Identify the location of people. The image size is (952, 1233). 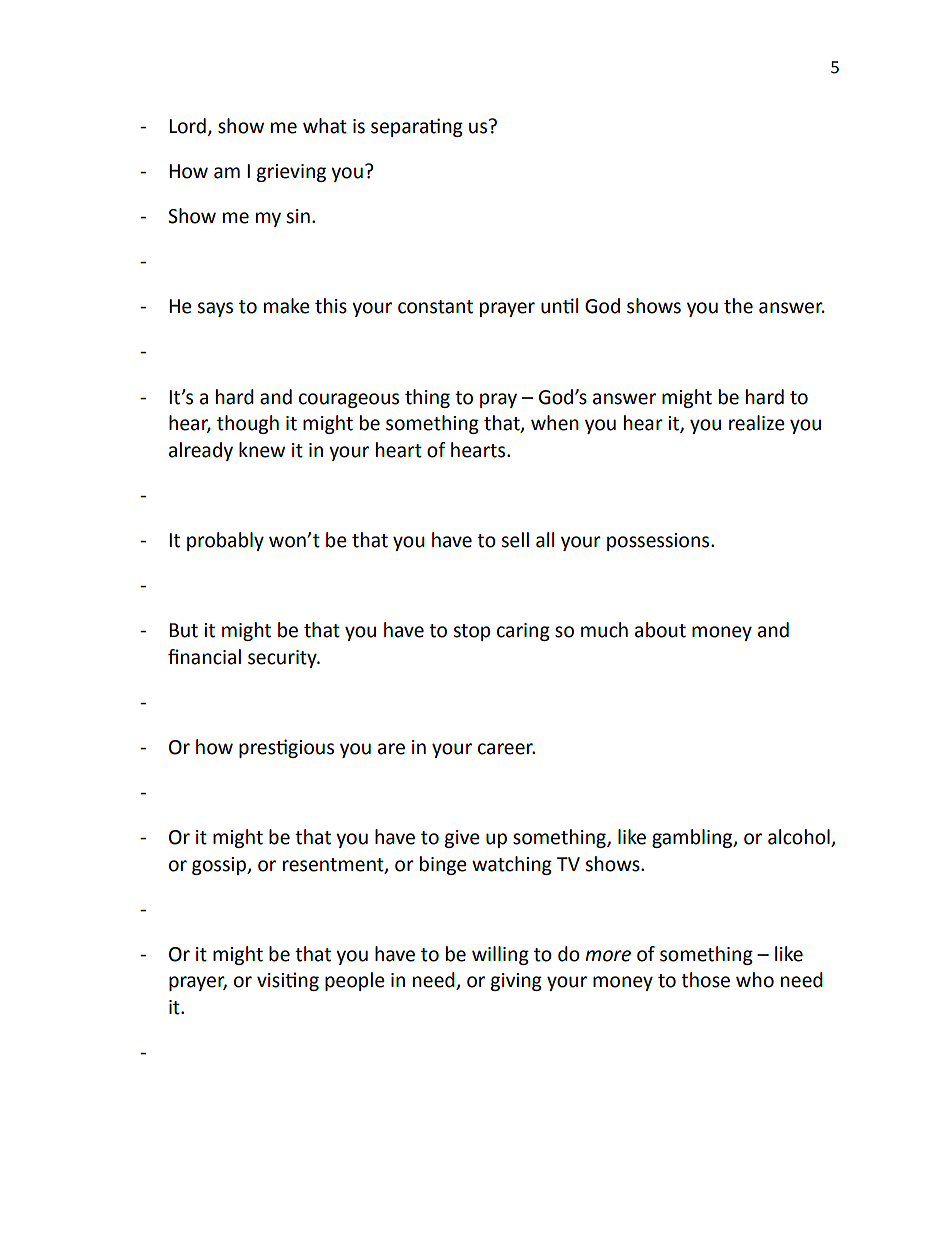
(355, 981).
